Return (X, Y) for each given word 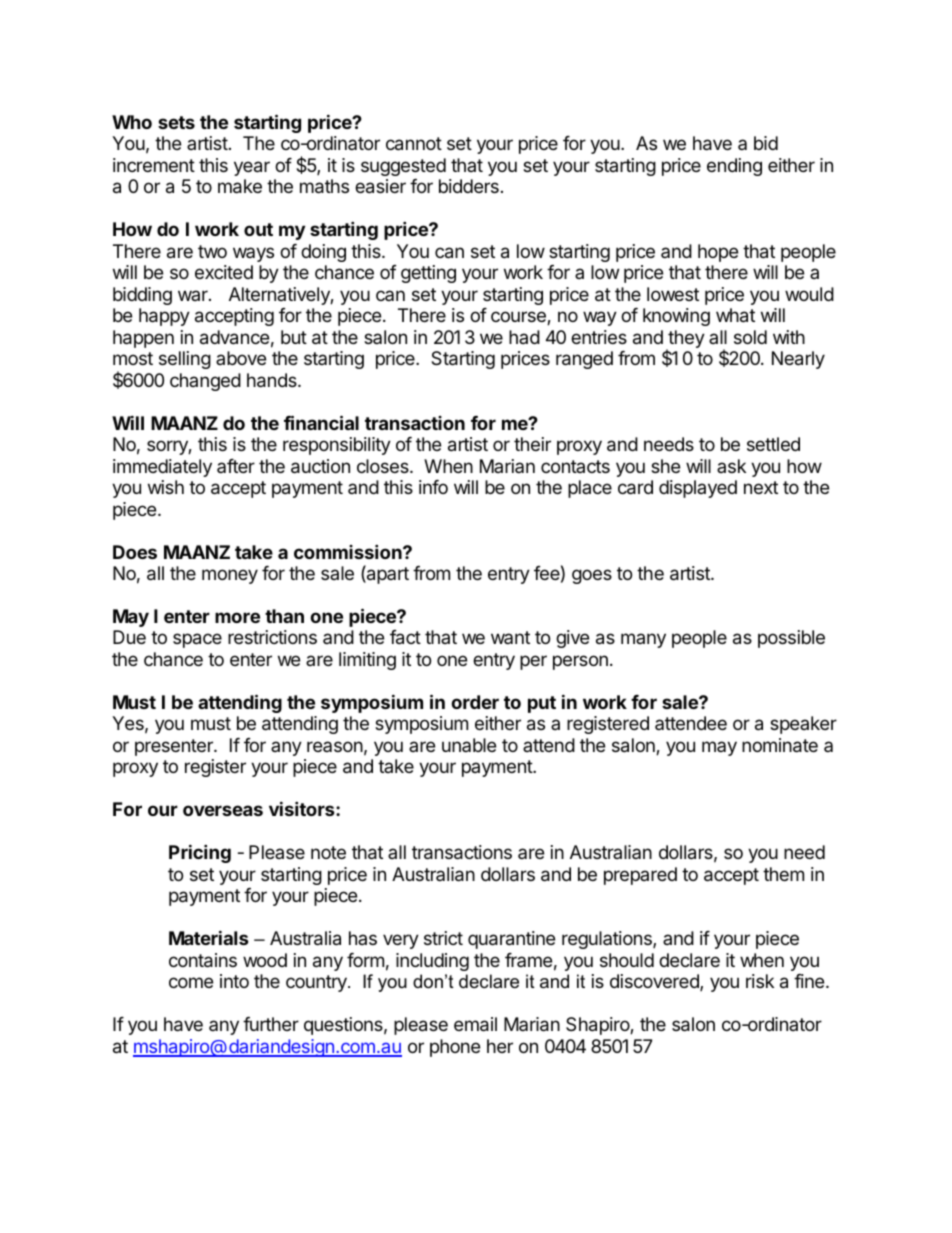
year (252, 168)
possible (791, 639)
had (524, 337)
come (191, 982)
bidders (469, 186)
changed (205, 382)
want (510, 637)
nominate (780, 745)
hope (718, 253)
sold (750, 337)
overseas (223, 810)
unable (469, 745)
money (230, 576)
